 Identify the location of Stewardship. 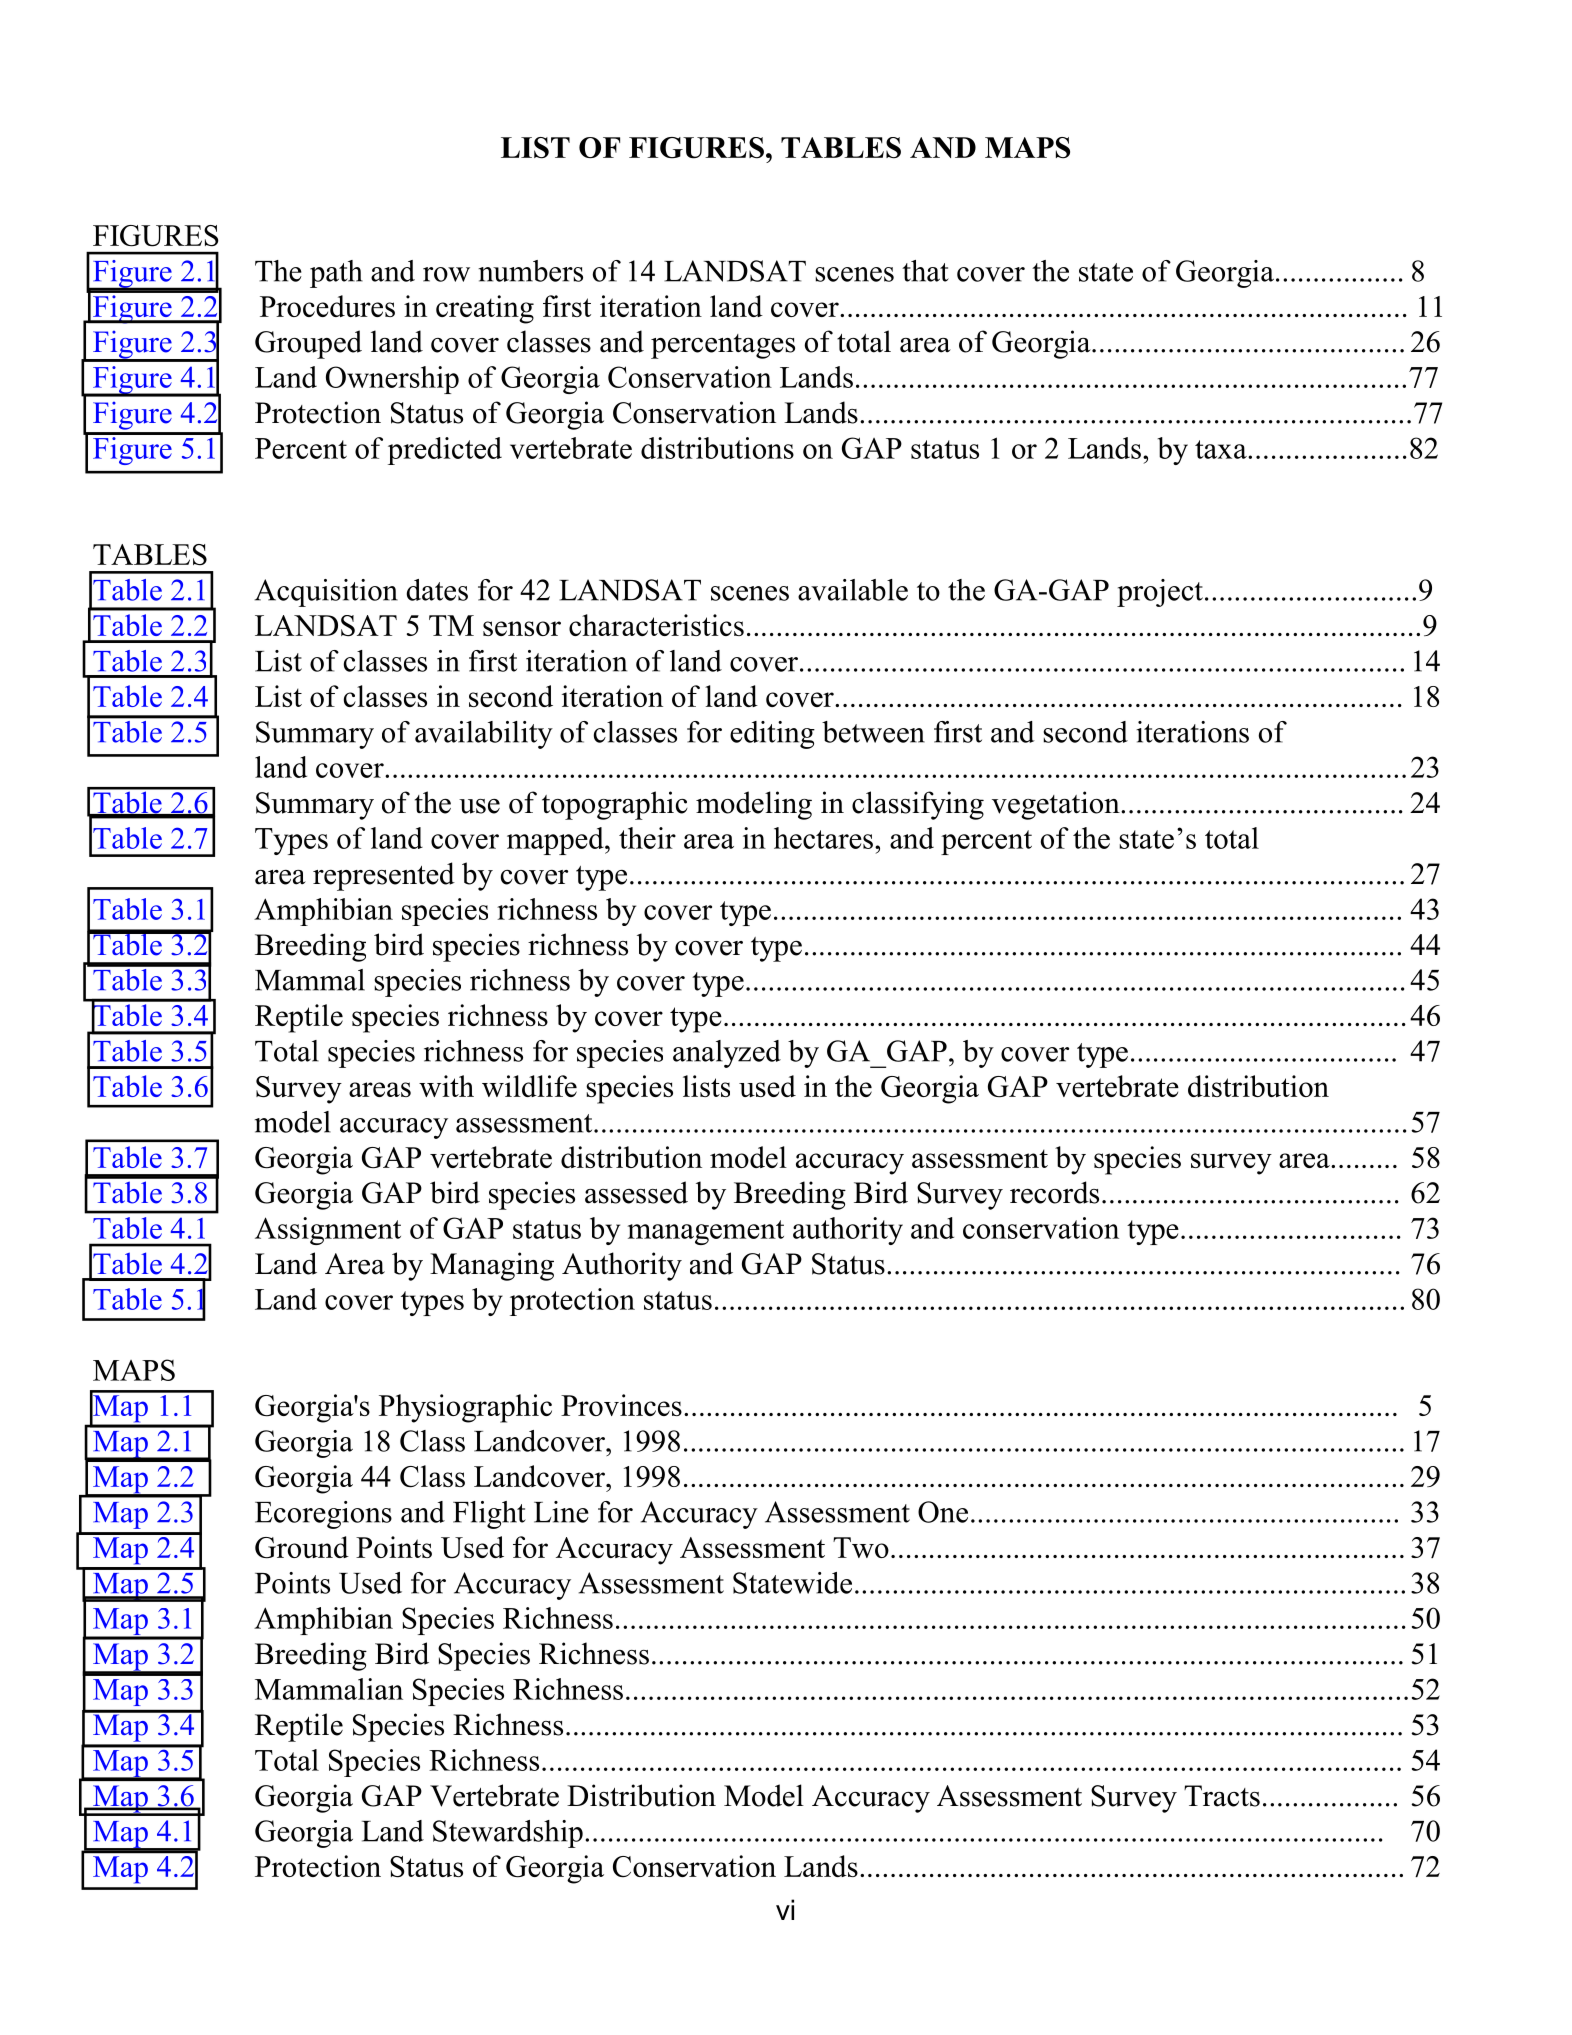
(508, 1834).
